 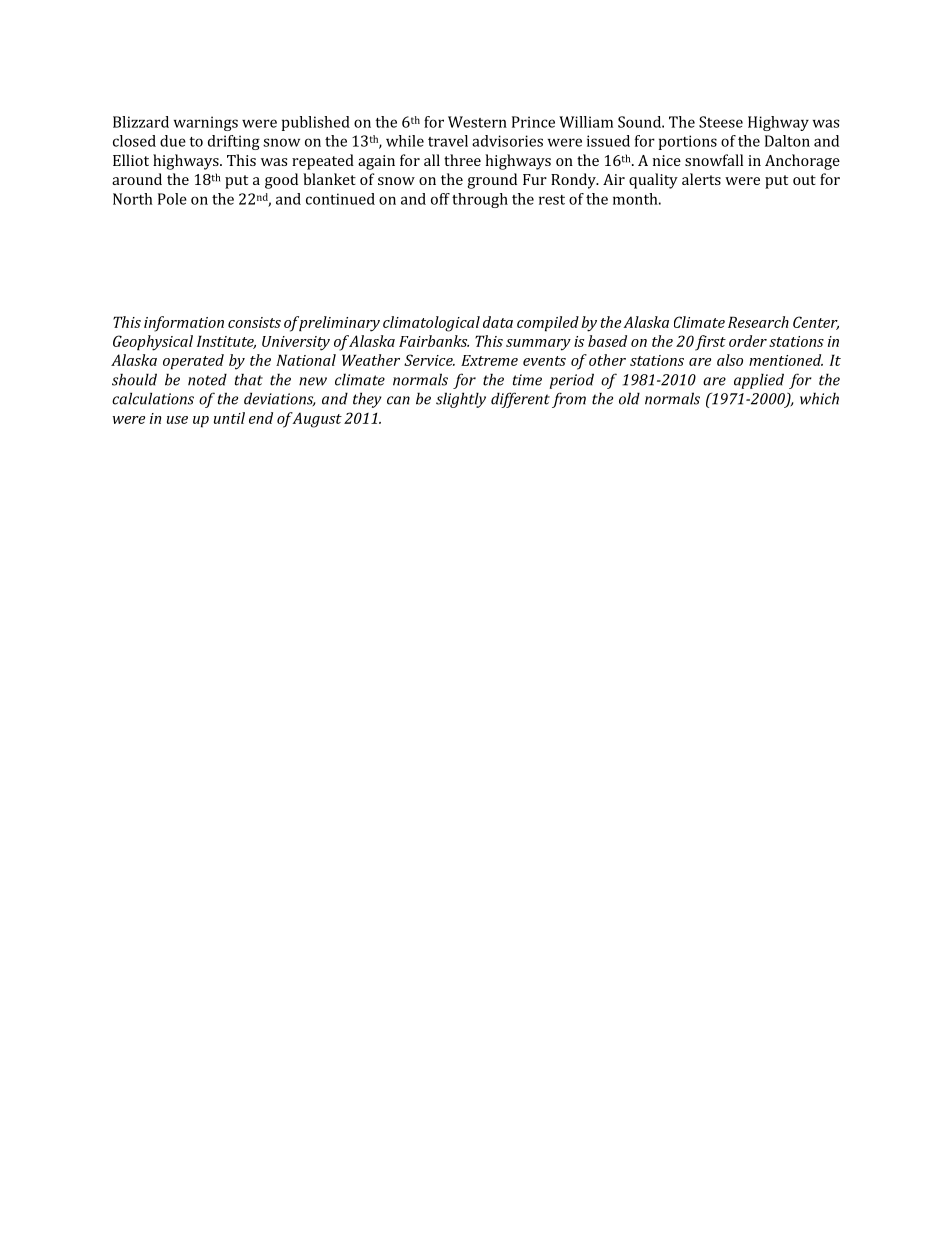 What do you see at coordinates (498, 322) in the image?
I see `data` at bounding box center [498, 322].
